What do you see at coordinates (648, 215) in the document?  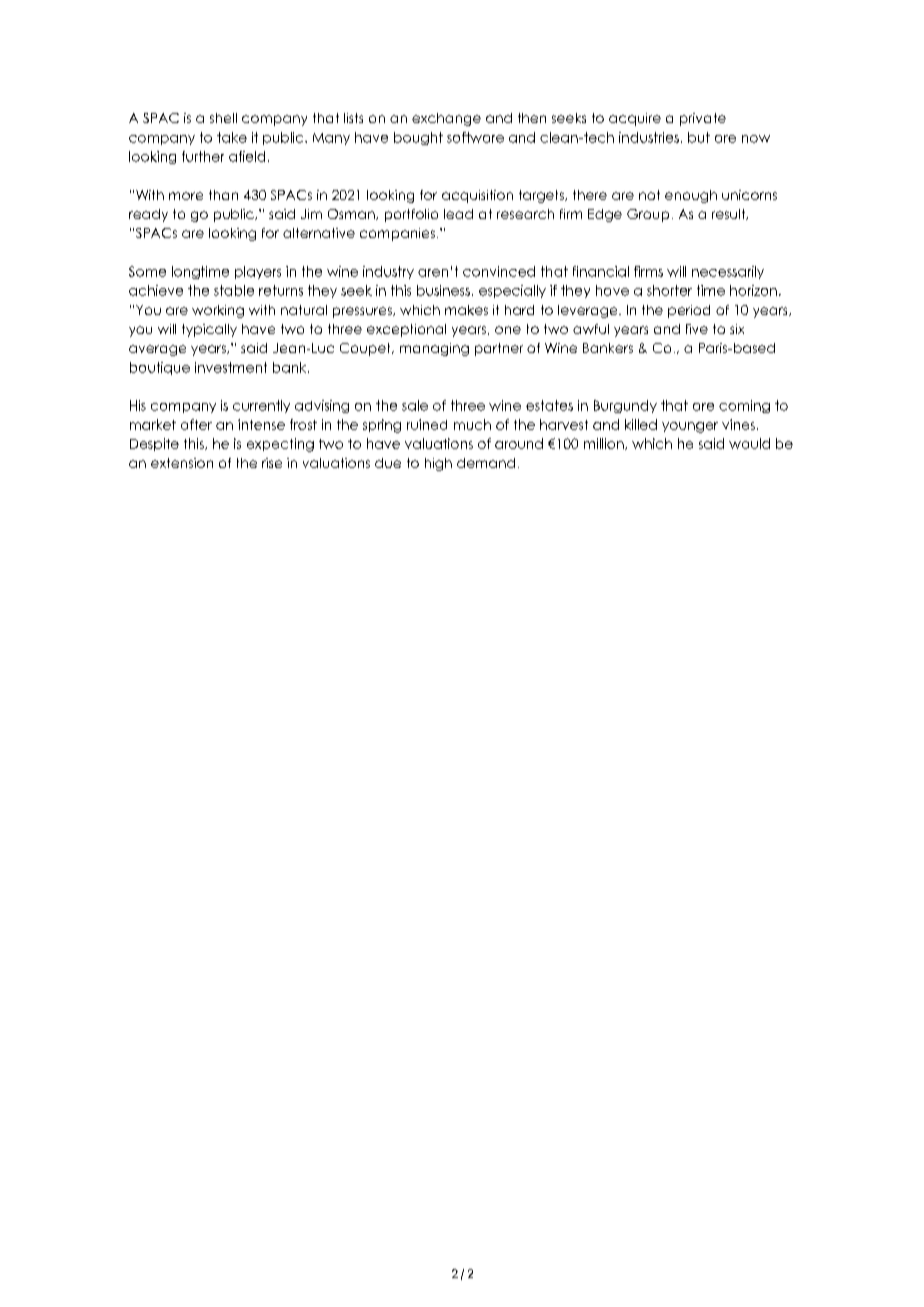 I see `Group` at bounding box center [648, 215].
